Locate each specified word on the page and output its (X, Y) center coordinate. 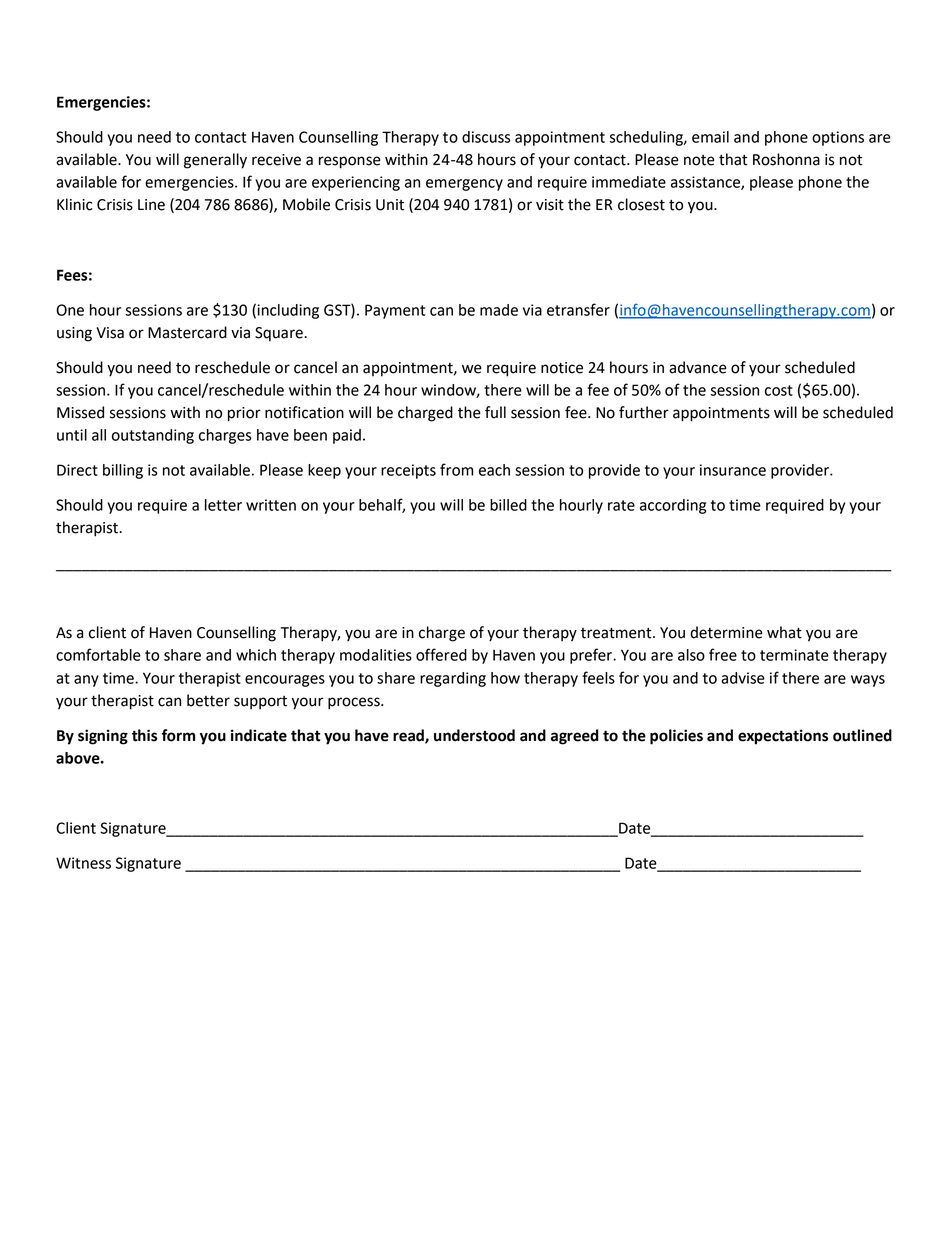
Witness (83, 863)
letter (223, 505)
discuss (486, 137)
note (699, 160)
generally (215, 161)
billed (508, 505)
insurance (733, 470)
